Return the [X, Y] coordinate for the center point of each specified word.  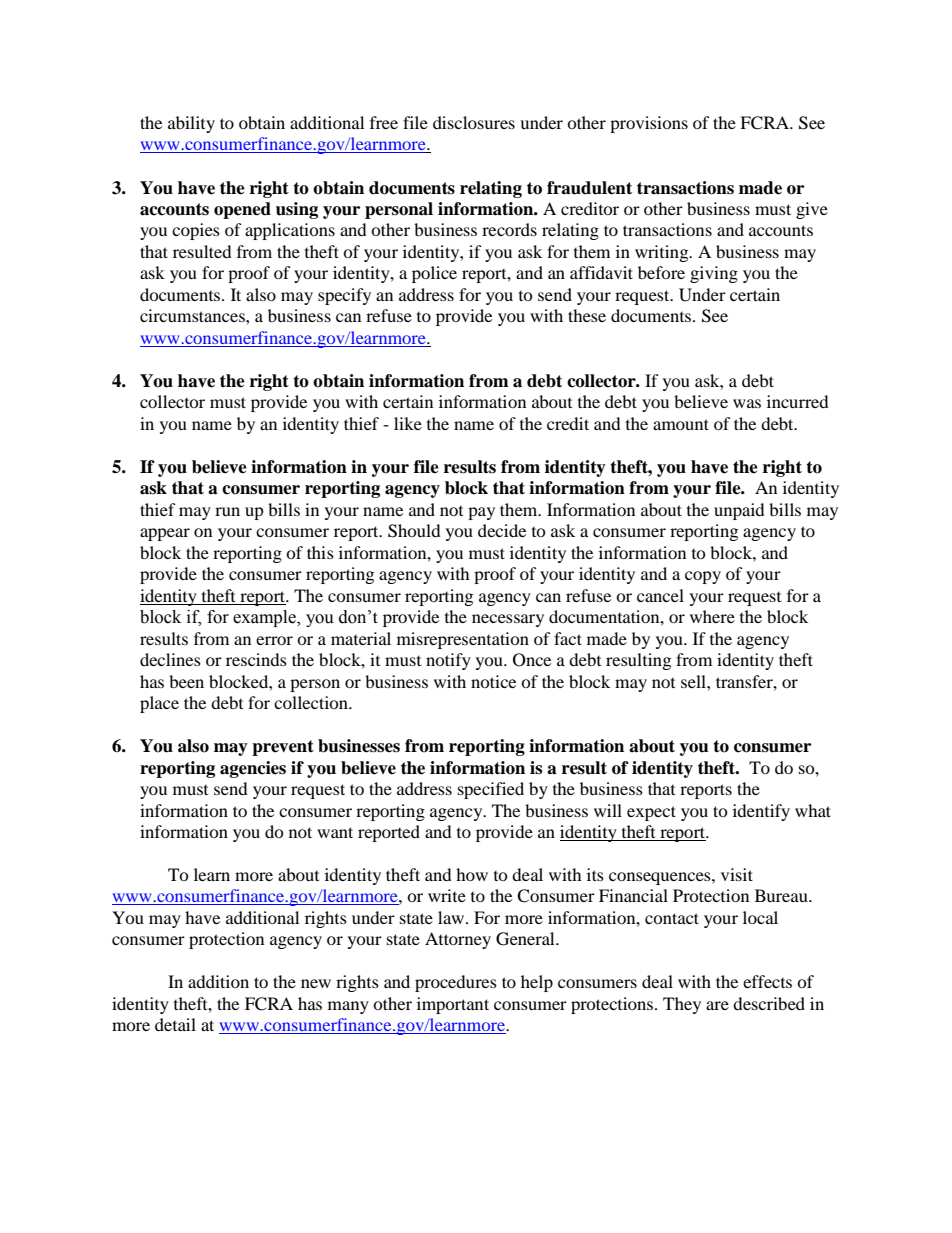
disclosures [474, 122]
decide [502, 530]
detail [175, 1024]
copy [703, 577]
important [453, 1005]
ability [191, 124]
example [265, 618]
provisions [649, 124]
